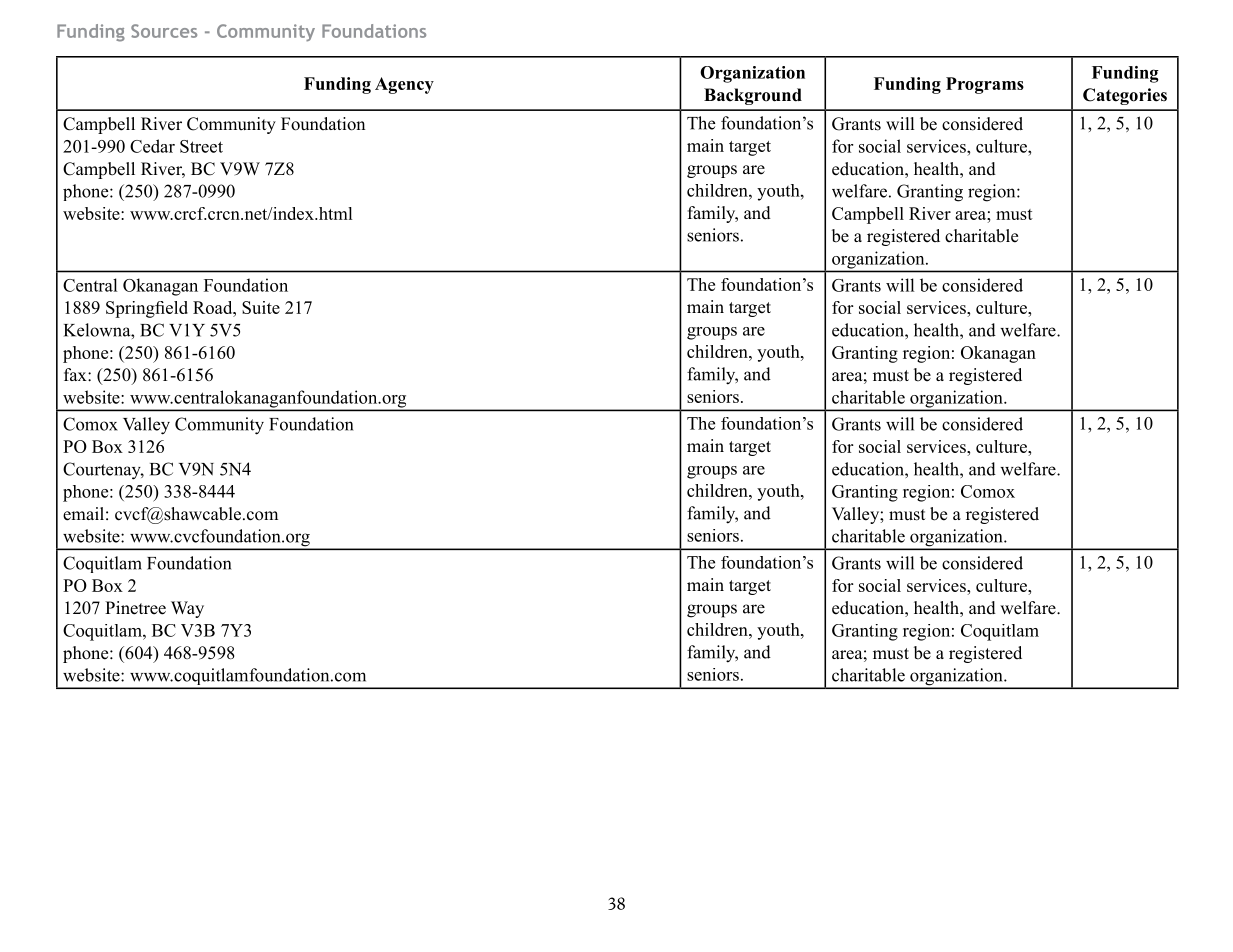 The image size is (1233, 952). I want to click on Programs, so click(985, 85).
